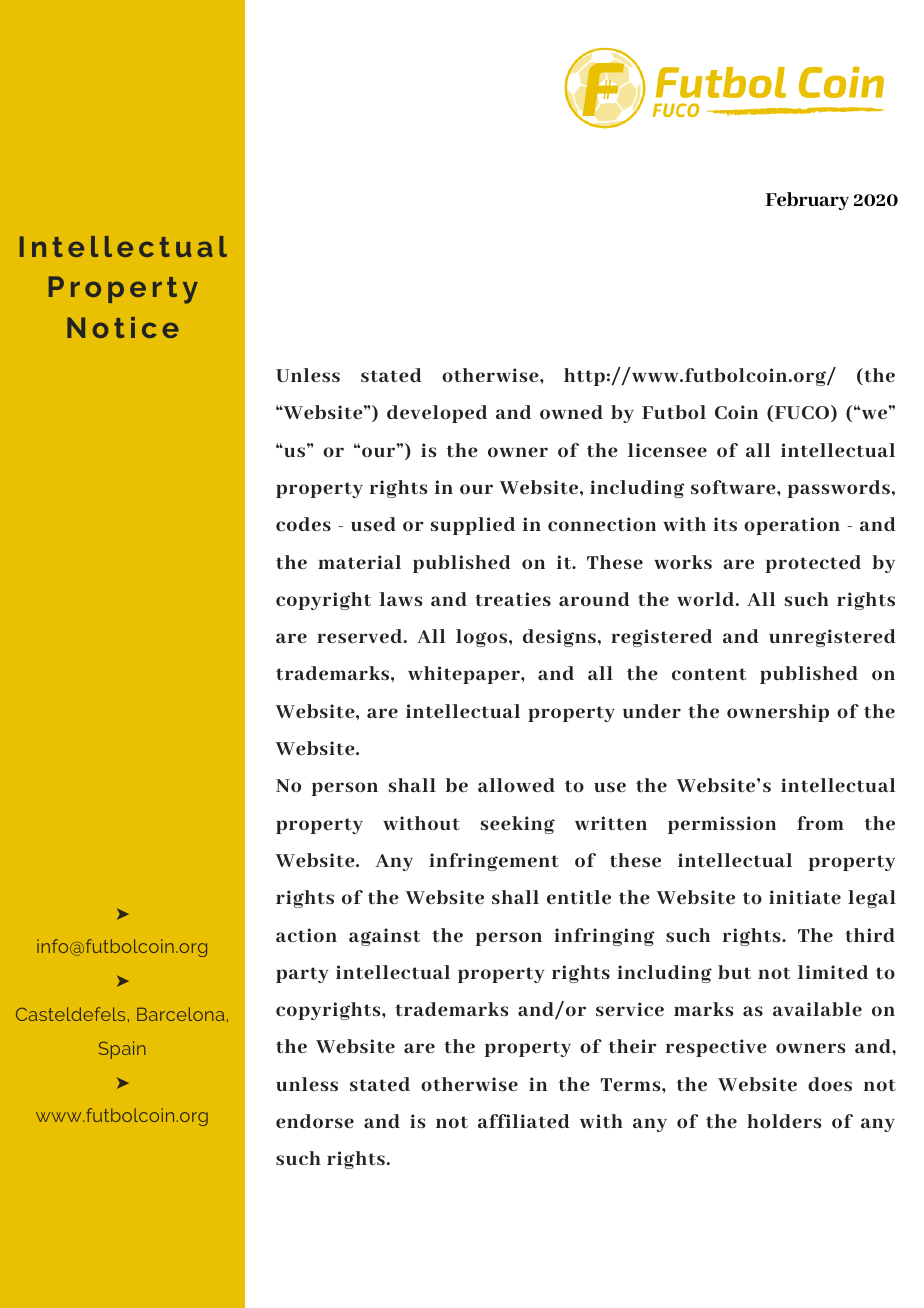 This screenshot has width=924, height=1308. What do you see at coordinates (784, 1121) in the screenshot?
I see `holders` at bounding box center [784, 1121].
